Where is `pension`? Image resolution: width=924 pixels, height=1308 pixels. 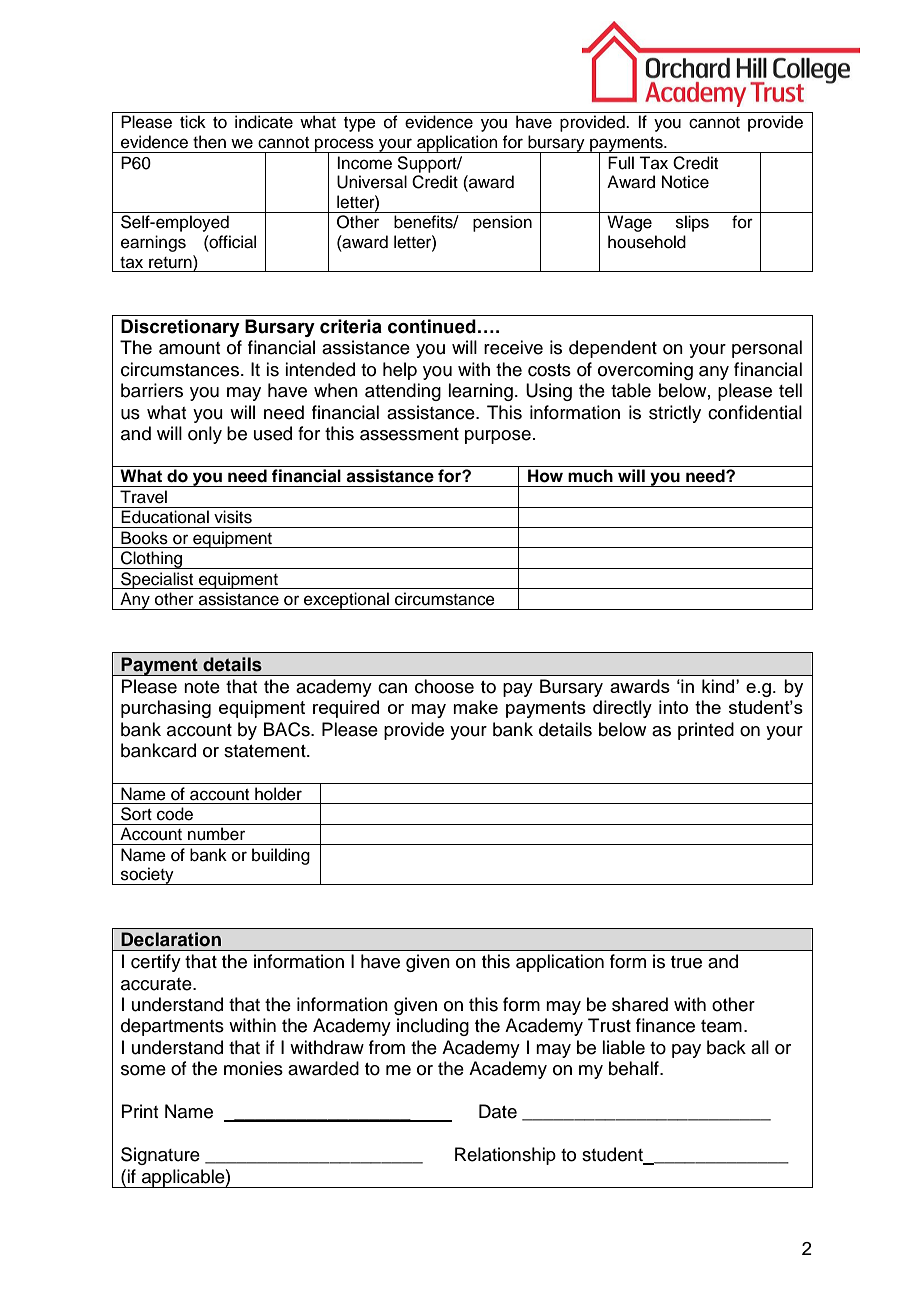
pension is located at coordinates (502, 223).
